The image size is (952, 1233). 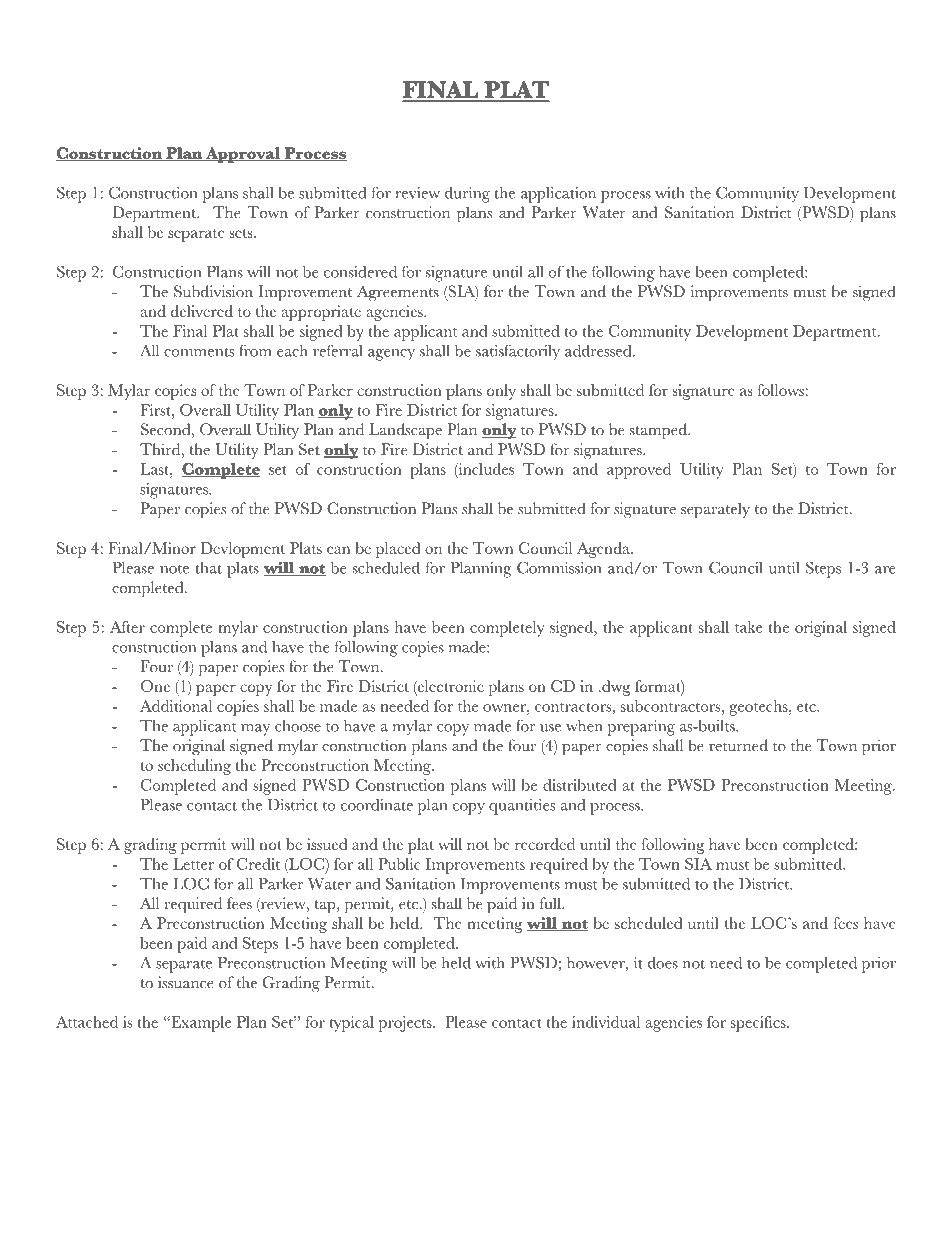 I want to click on follows, so click(x=781, y=390).
